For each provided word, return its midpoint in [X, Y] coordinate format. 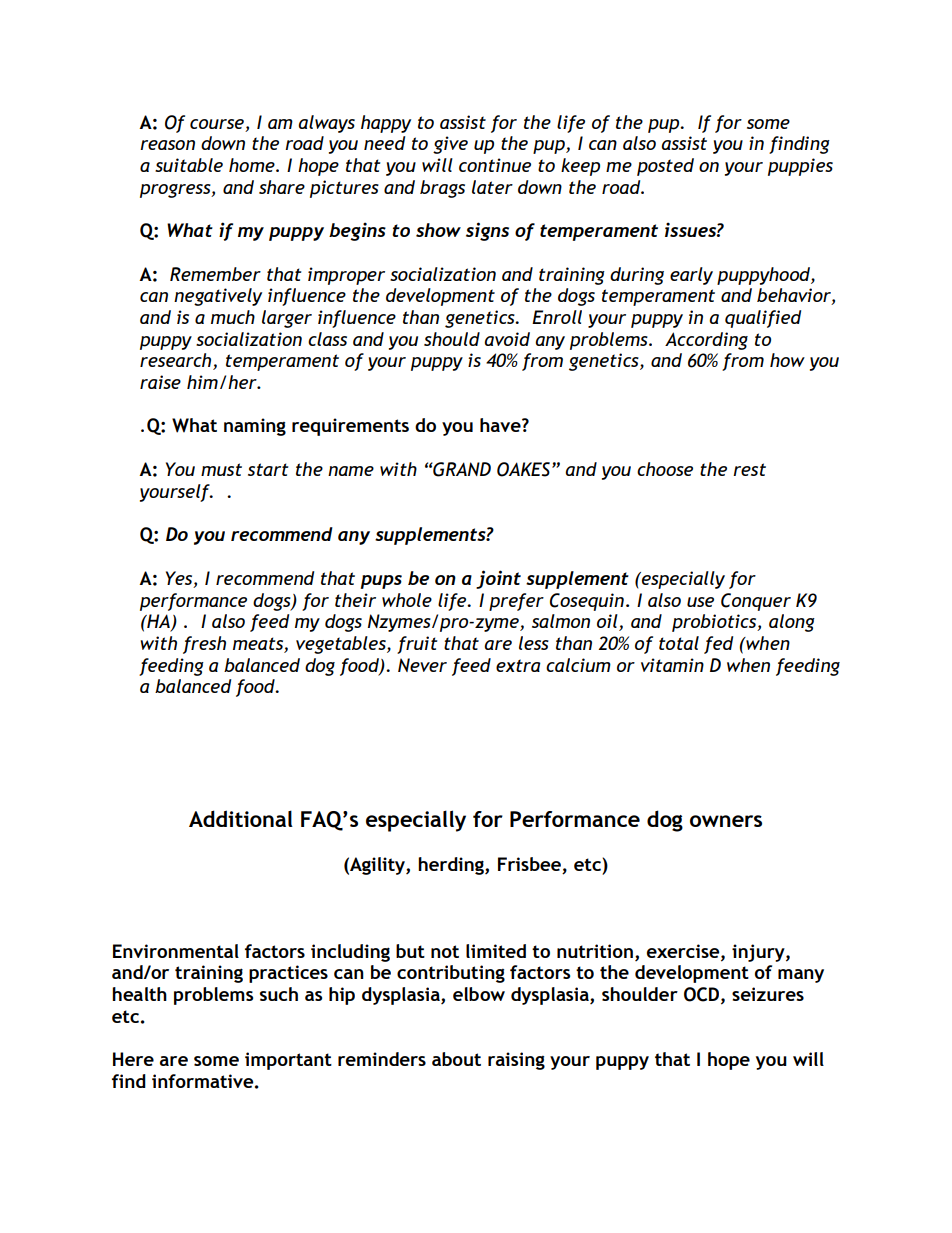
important [288, 1061]
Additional [241, 818]
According [706, 341]
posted [665, 167]
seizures [768, 994]
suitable [189, 165]
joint [498, 579]
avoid [507, 339]
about [456, 1059]
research [177, 361]
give [450, 145]
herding [452, 866]
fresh [204, 645]
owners [726, 821]
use [700, 602]
